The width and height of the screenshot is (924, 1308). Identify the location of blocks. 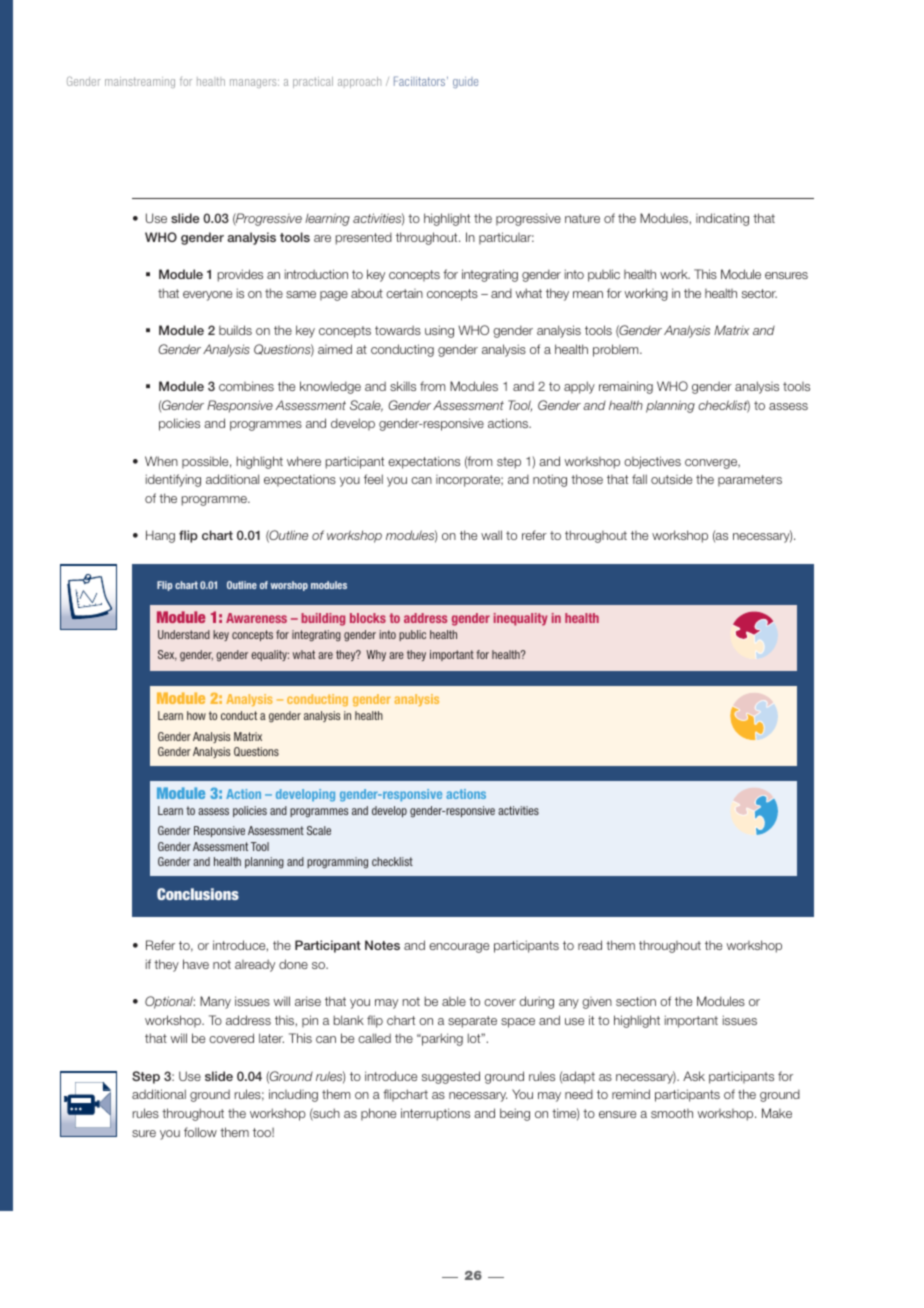
(368, 618).
